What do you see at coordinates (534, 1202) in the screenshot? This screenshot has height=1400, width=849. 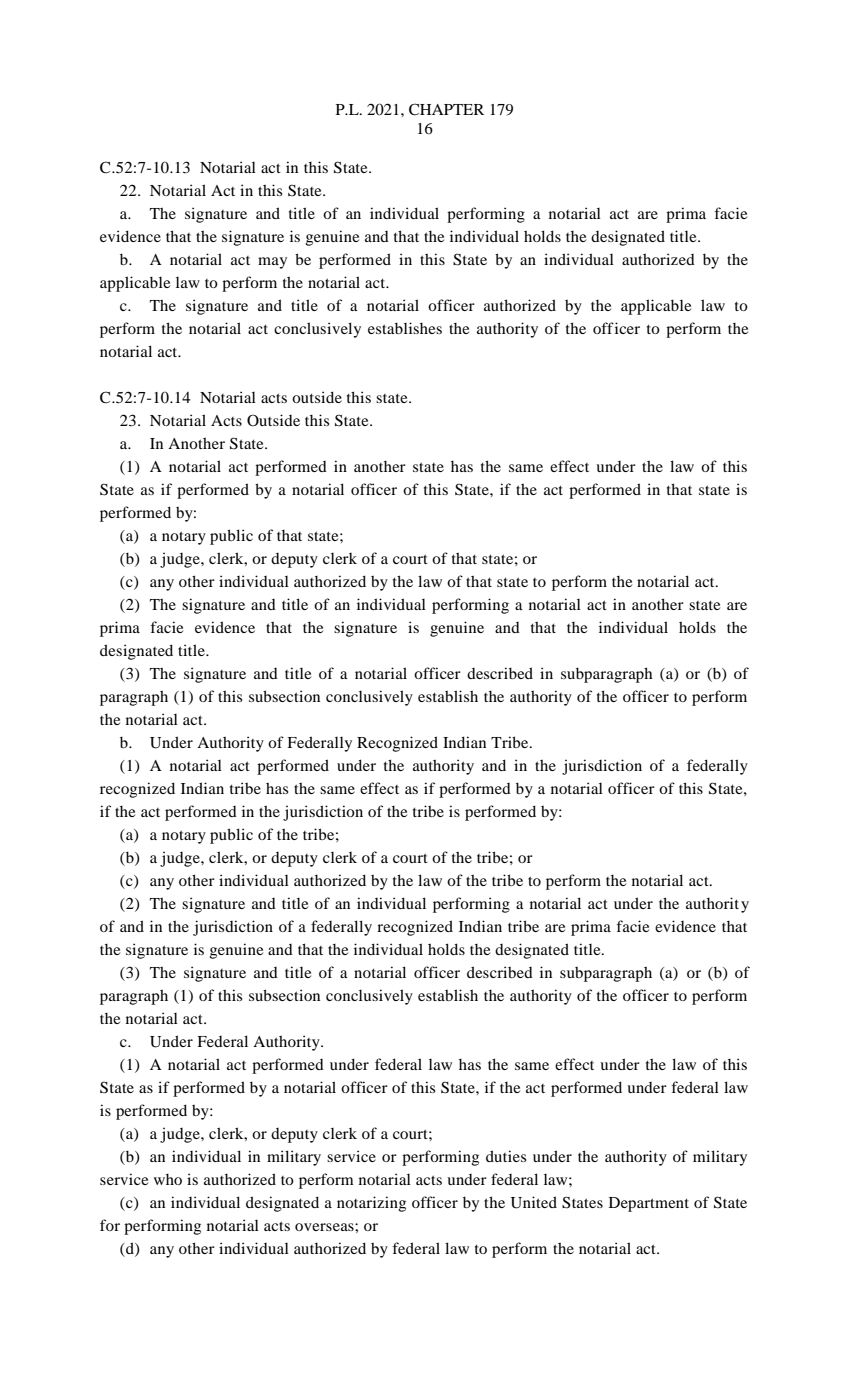 I see `United` at bounding box center [534, 1202].
